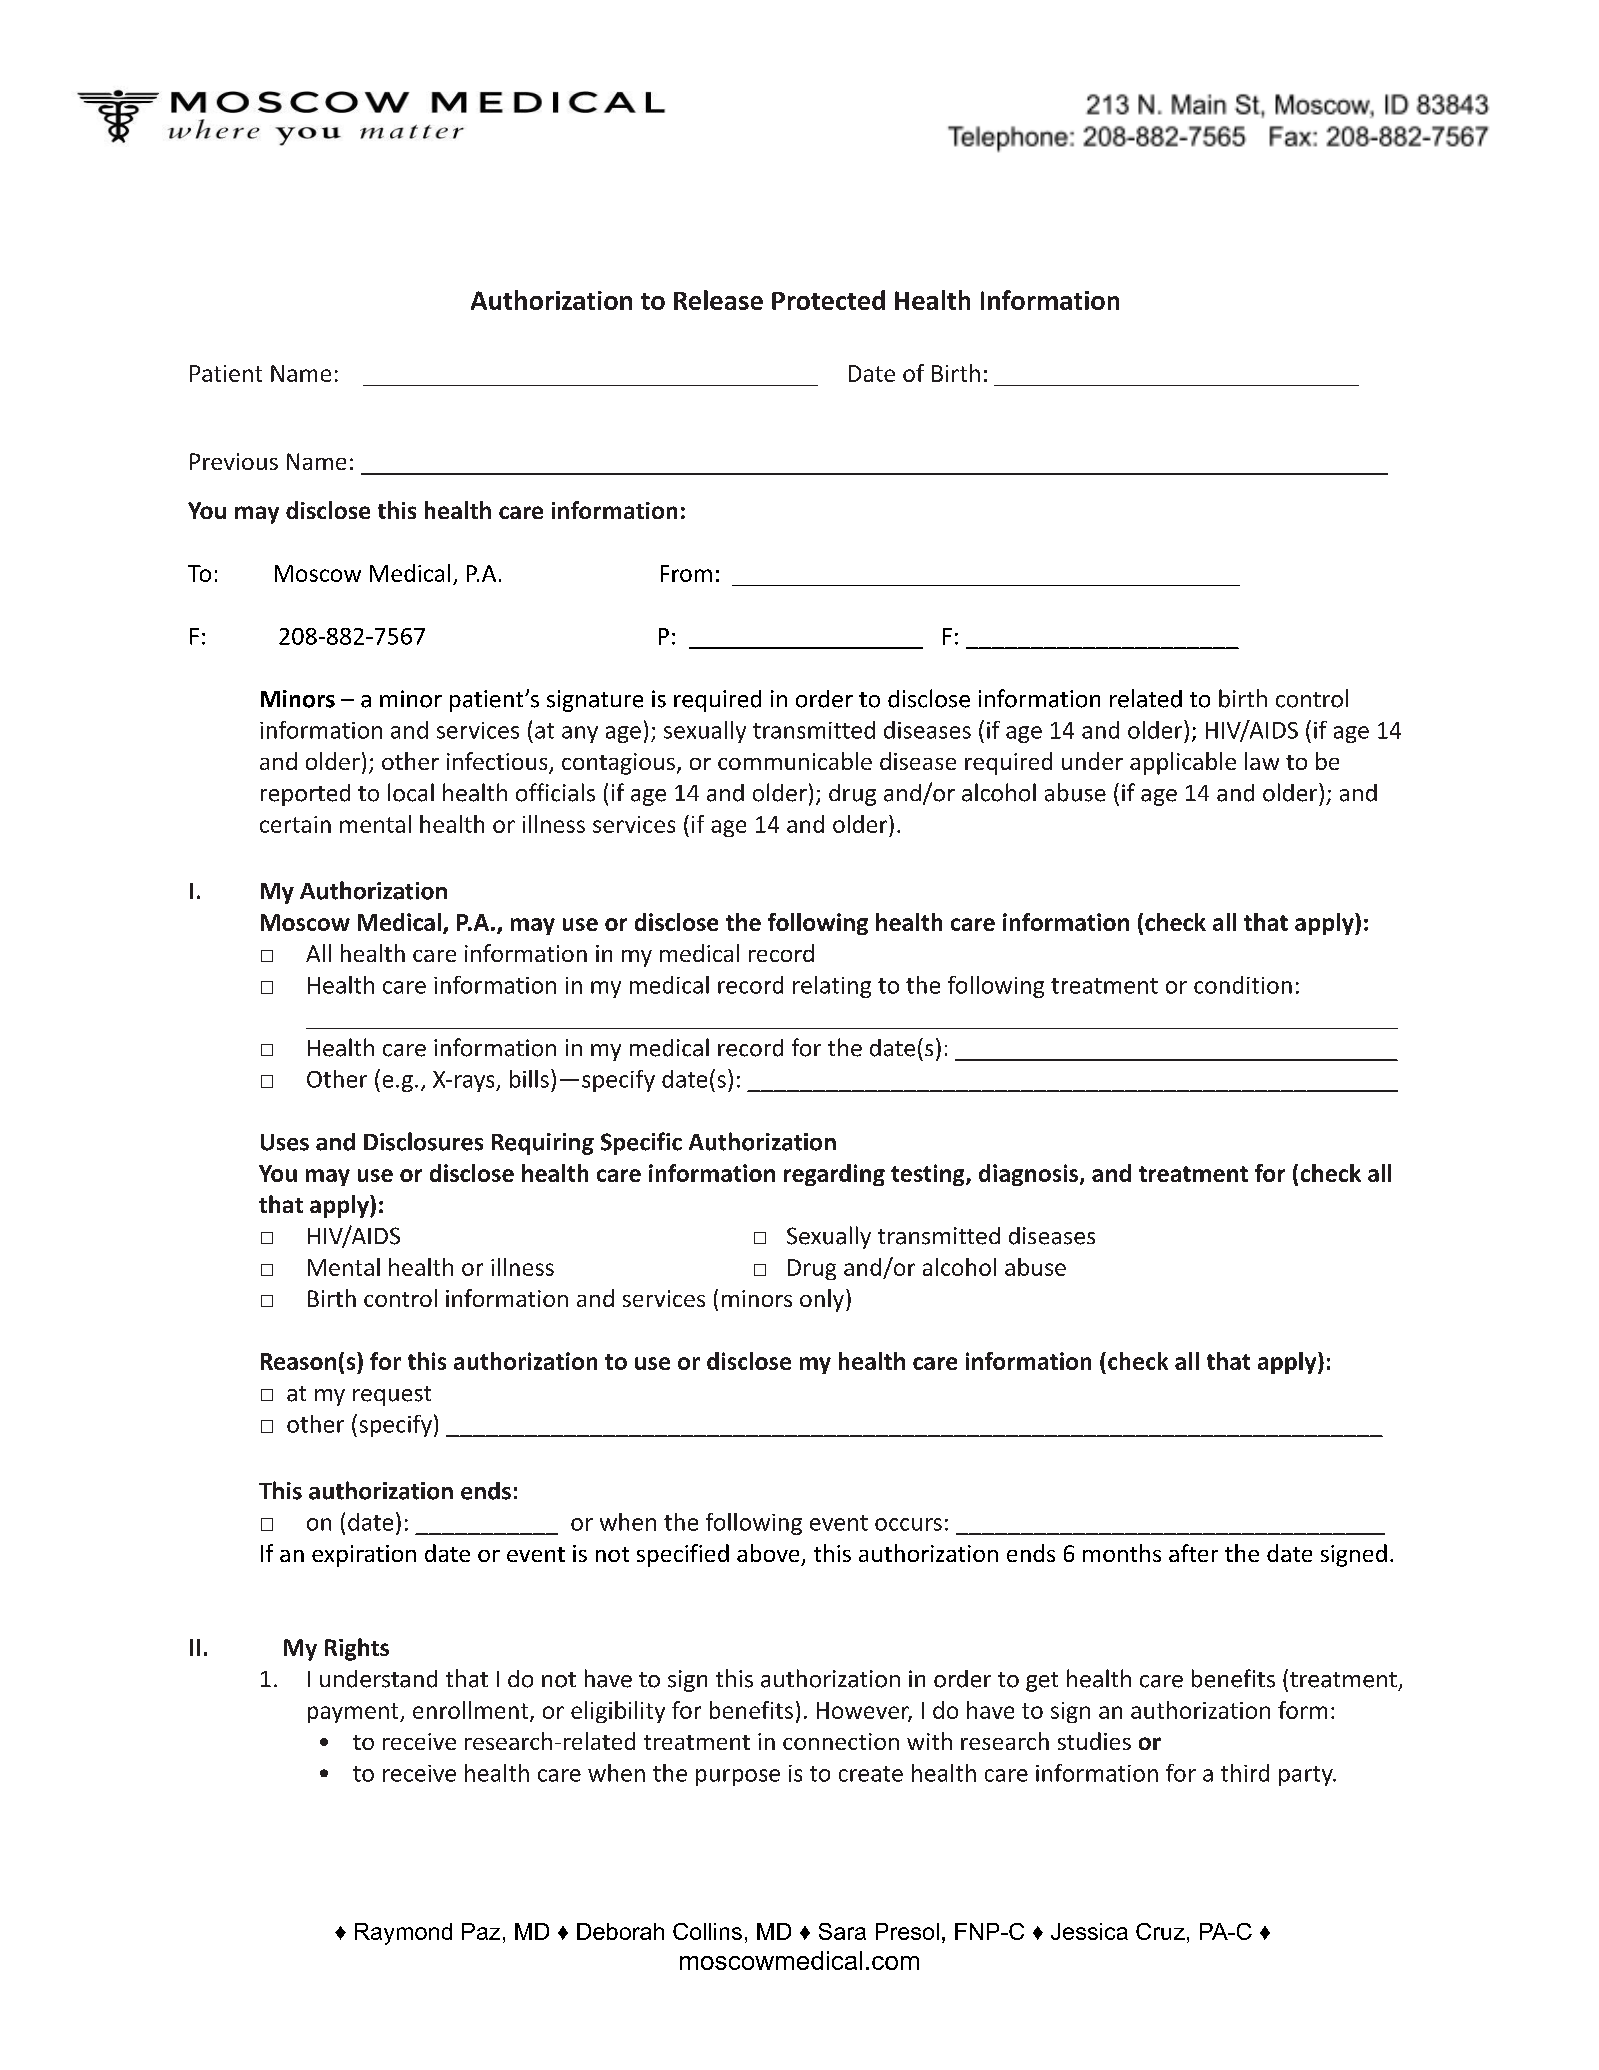  Describe the element at coordinates (1160, 1931) in the screenshot. I see `Cruz` at that location.
